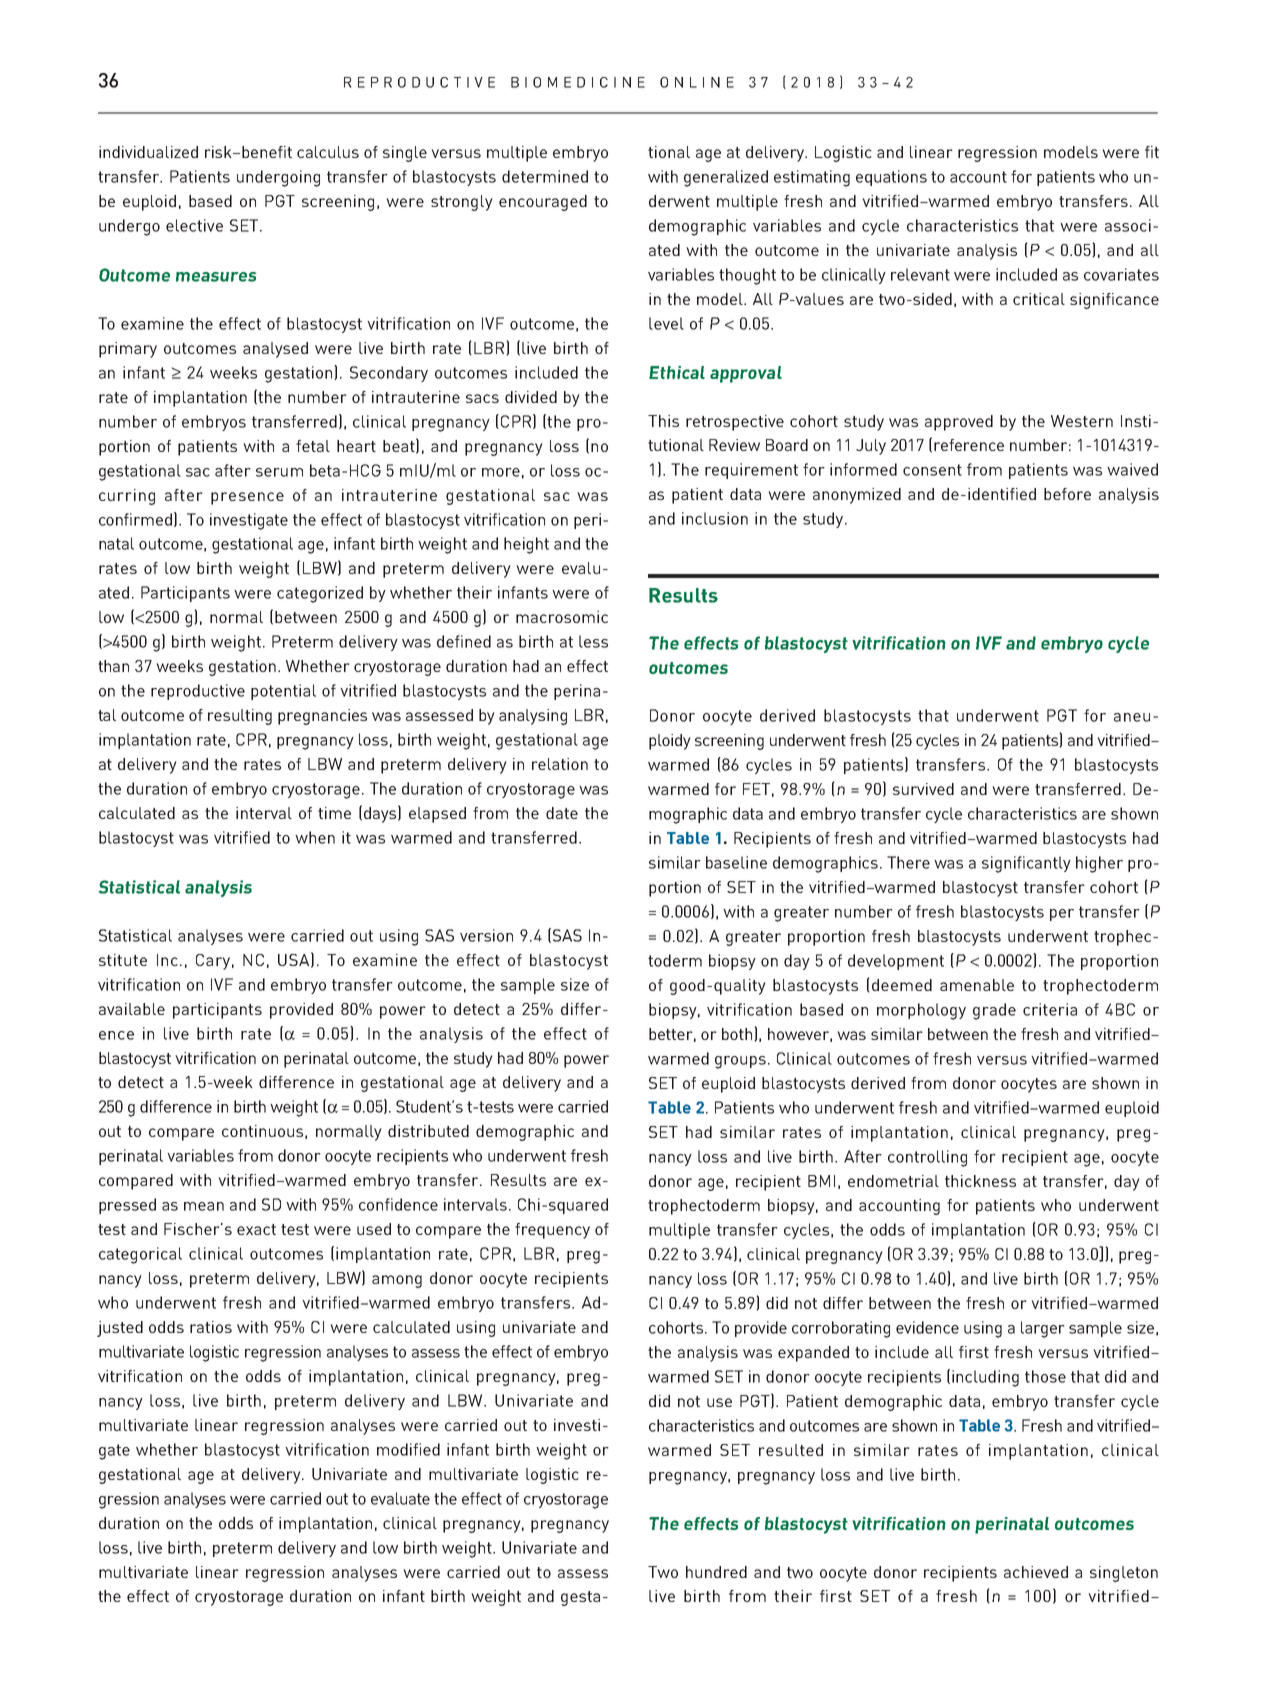 The image size is (1270, 1693). Describe the element at coordinates (980, 1181) in the image. I see `thickness` at that location.
